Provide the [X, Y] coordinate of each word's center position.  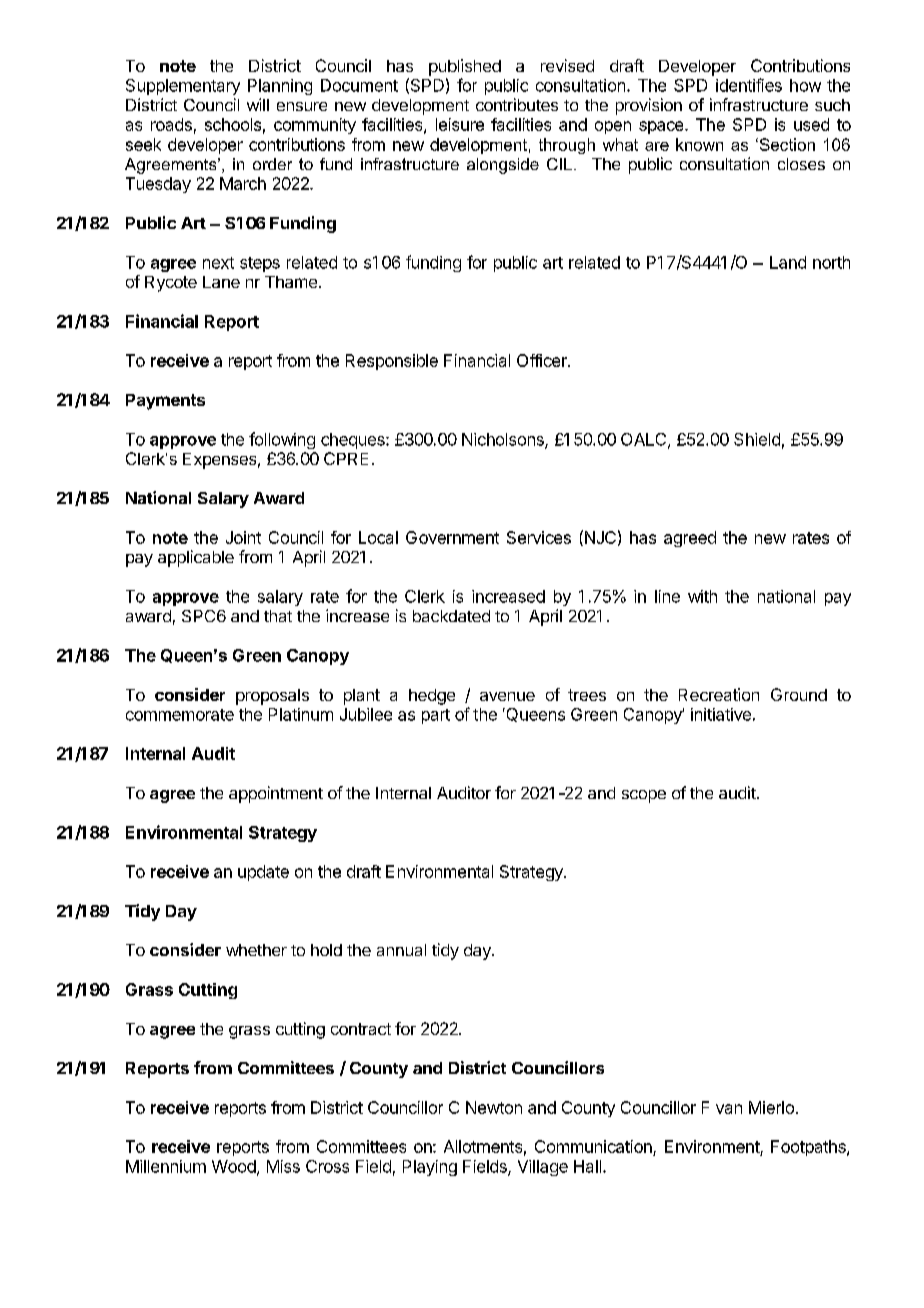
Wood [234, 1166]
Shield [757, 439]
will [258, 104]
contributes [517, 104]
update [263, 873]
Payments [165, 402]
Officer [543, 360]
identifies [749, 85]
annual [401, 950]
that [278, 616]
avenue [507, 696]
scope [644, 796]
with [702, 596]
